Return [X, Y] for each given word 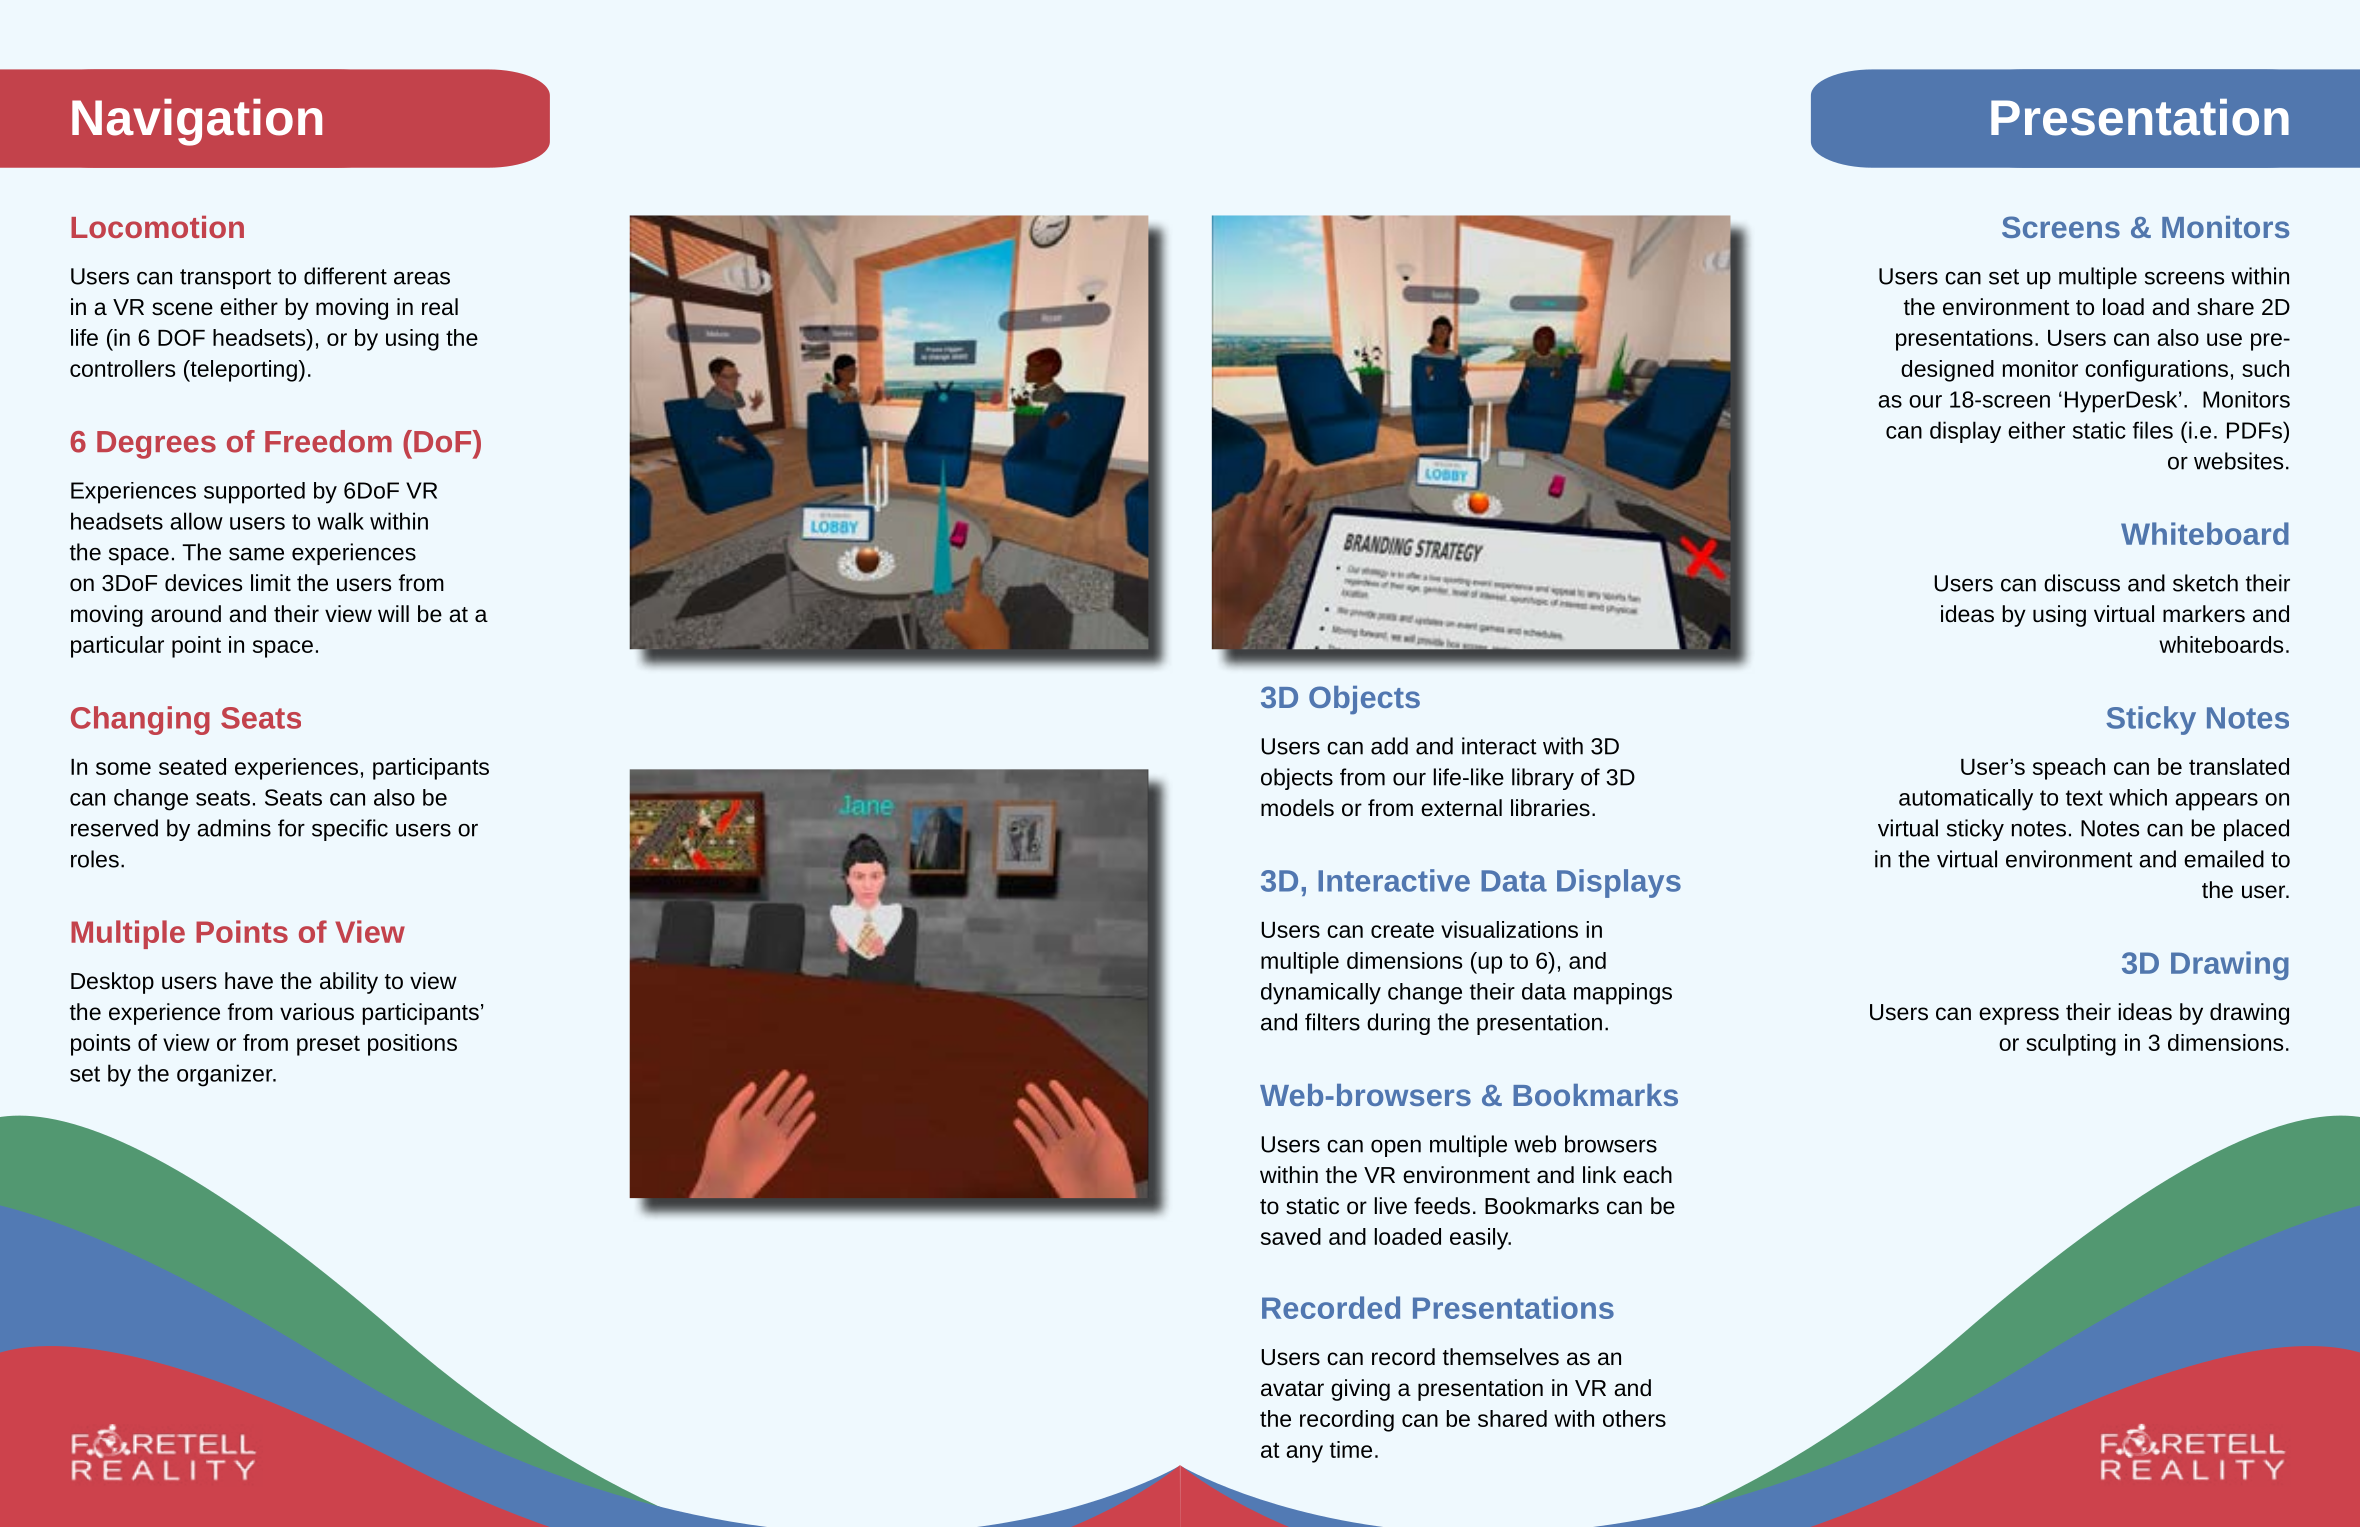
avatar [1292, 1388]
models [1297, 808]
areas [422, 278]
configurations [2156, 371]
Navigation [197, 122]
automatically [1966, 800]
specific [350, 830]
